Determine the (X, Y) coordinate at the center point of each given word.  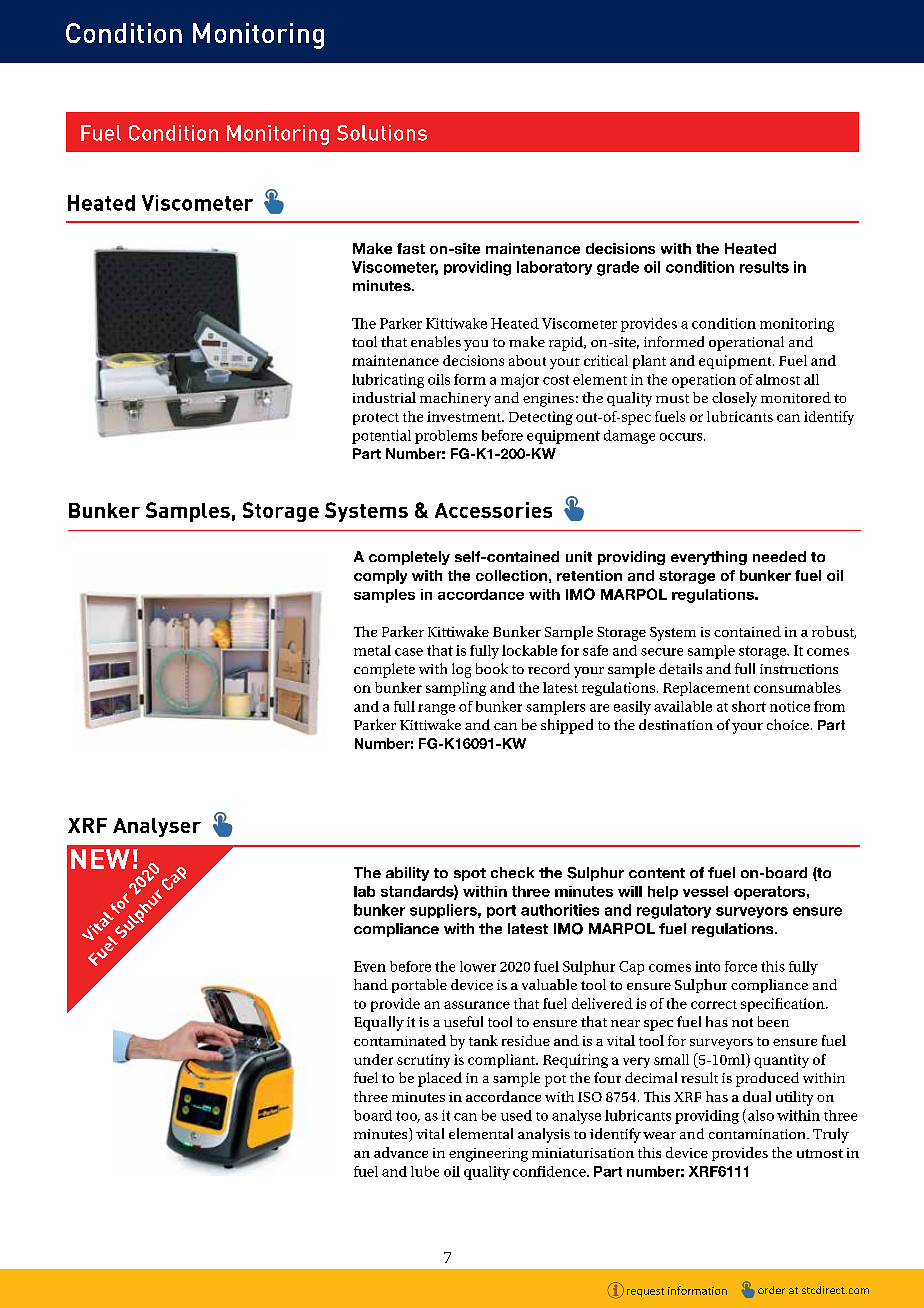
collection (511, 575)
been (773, 1021)
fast (411, 248)
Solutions (382, 133)
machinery (455, 399)
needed (779, 556)
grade (618, 268)
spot (470, 874)
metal (372, 650)
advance (401, 1152)
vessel (705, 891)
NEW (100, 859)
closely (734, 399)
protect (376, 419)
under (373, 1059)
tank (483, 1040)
